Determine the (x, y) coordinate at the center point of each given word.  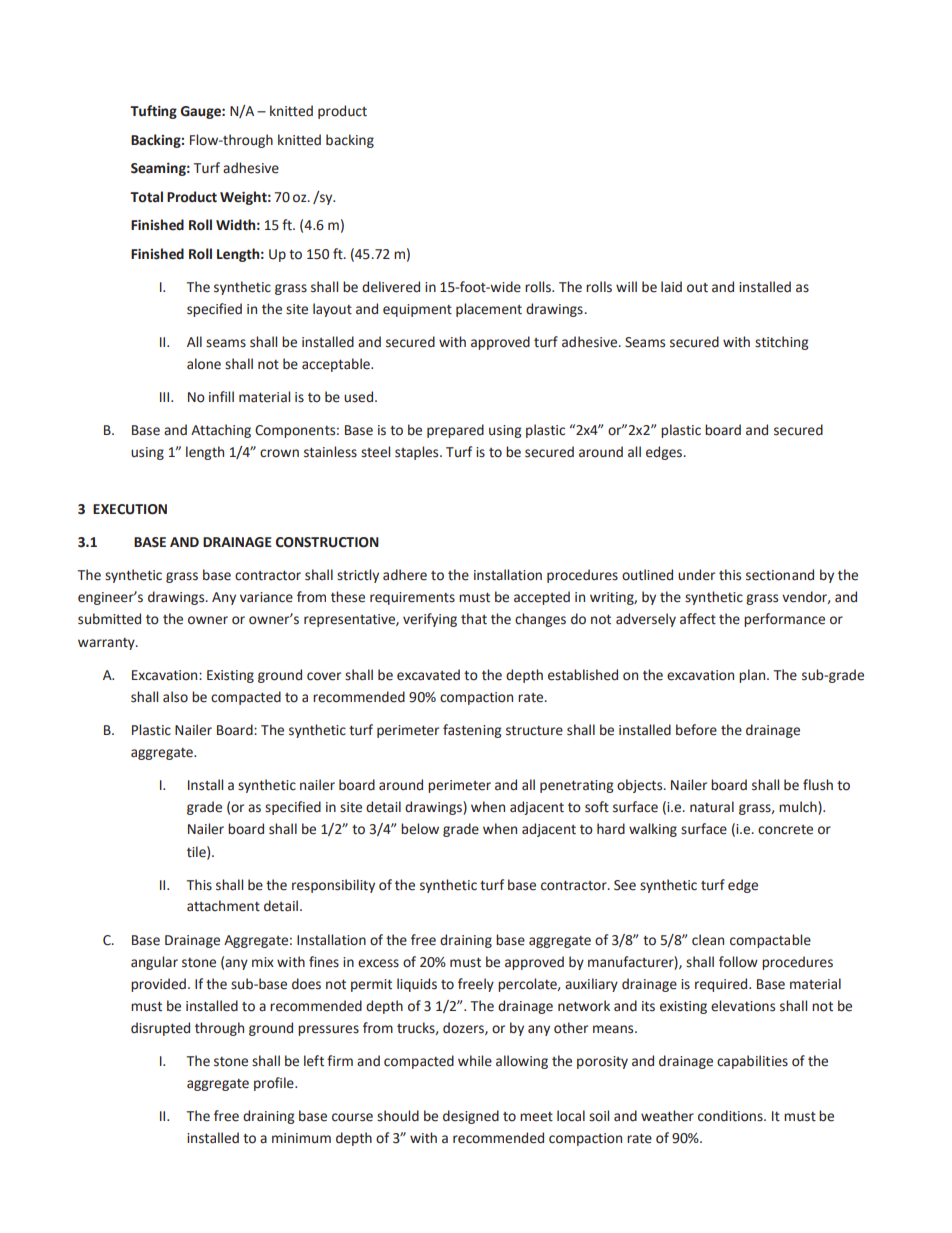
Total (146, 197)
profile (275, 1084)
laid (671, 286)
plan (753, 676)
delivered (391, 287)
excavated (428, 675)
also (175, 697)
